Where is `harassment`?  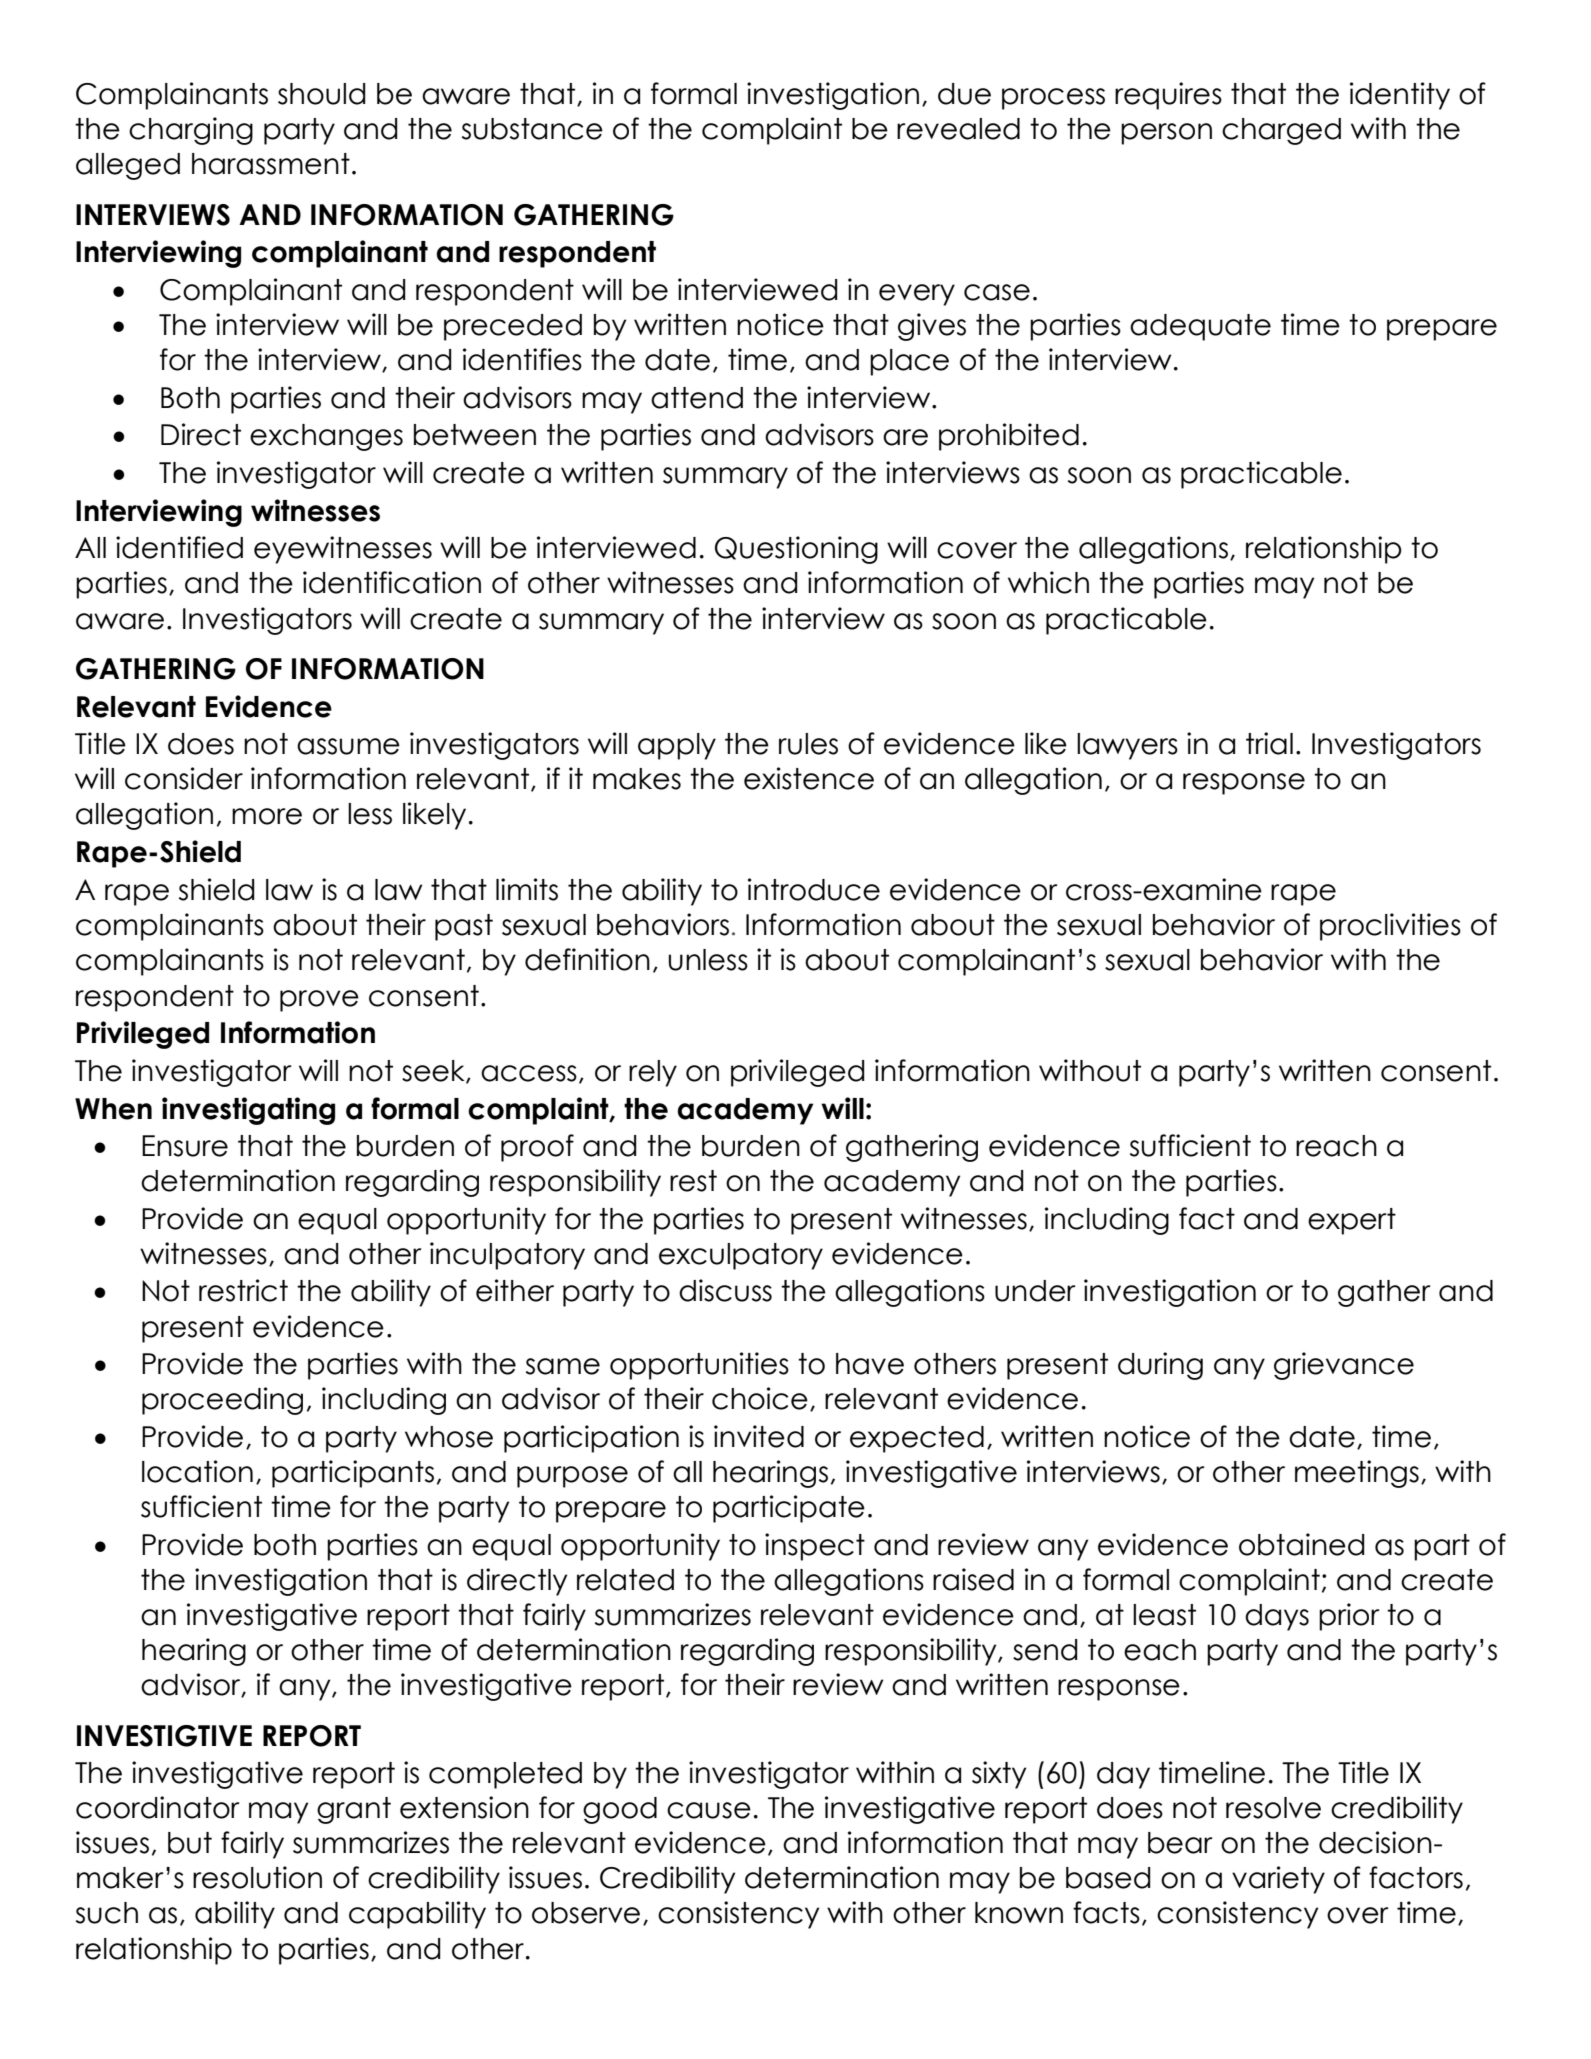 harassment is located at coordinates (271, 164).
